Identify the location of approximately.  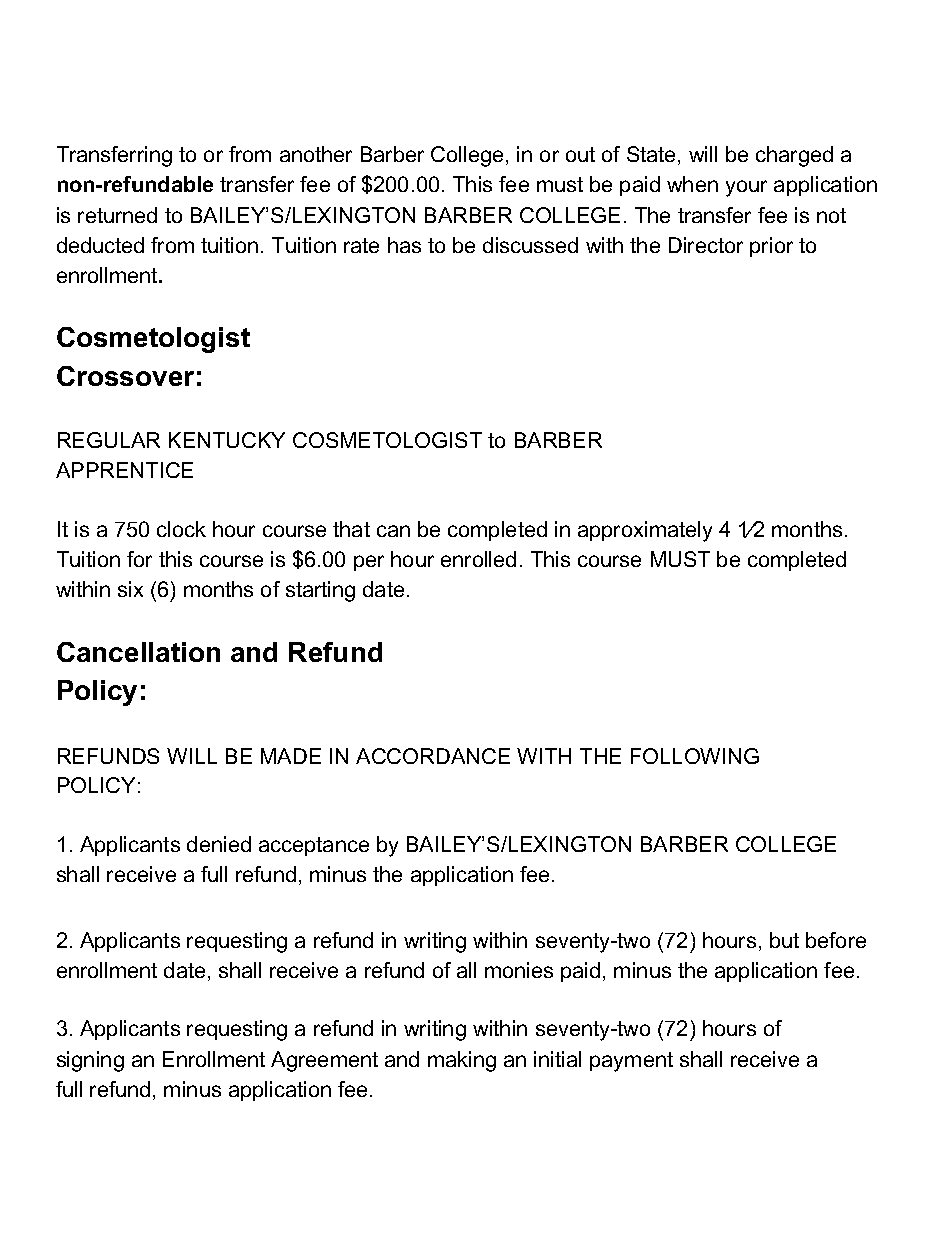
(645, 531).
